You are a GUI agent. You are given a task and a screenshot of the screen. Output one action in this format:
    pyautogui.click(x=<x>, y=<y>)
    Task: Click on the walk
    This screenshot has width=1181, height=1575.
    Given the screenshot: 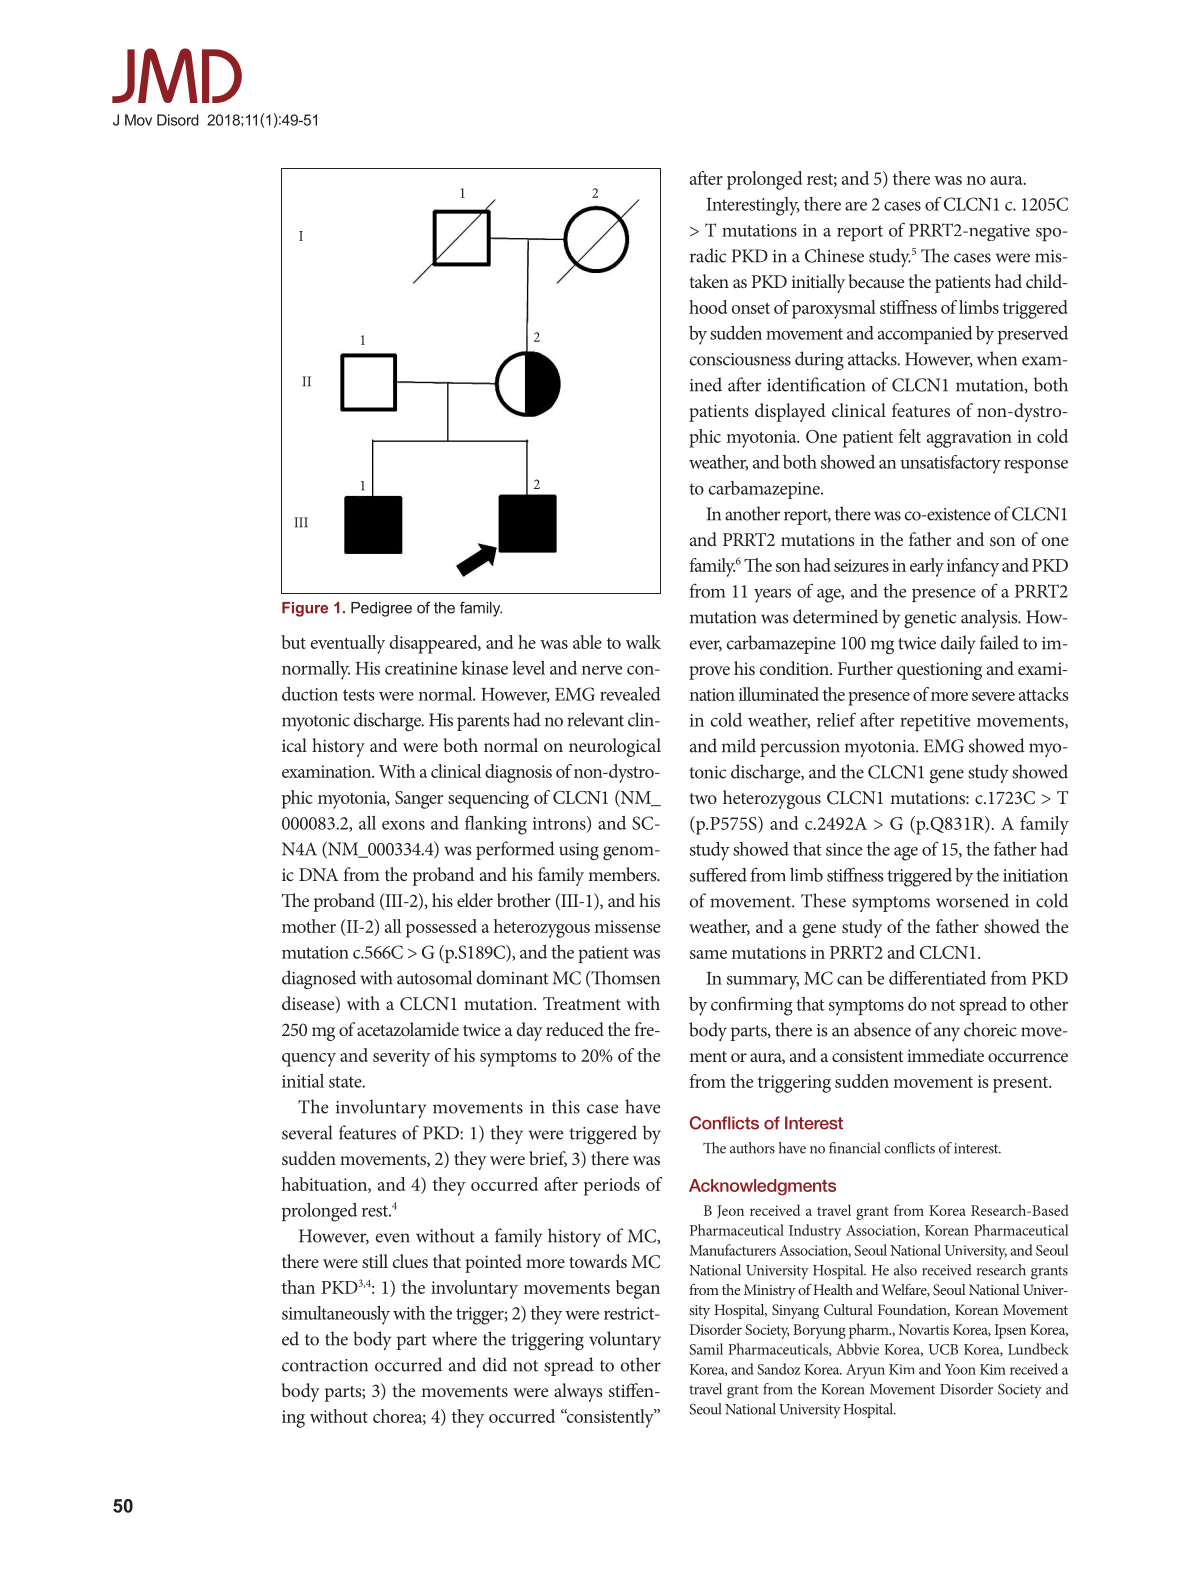 What is the action you would take?
    pyautogui.click(x=643, y=642)
